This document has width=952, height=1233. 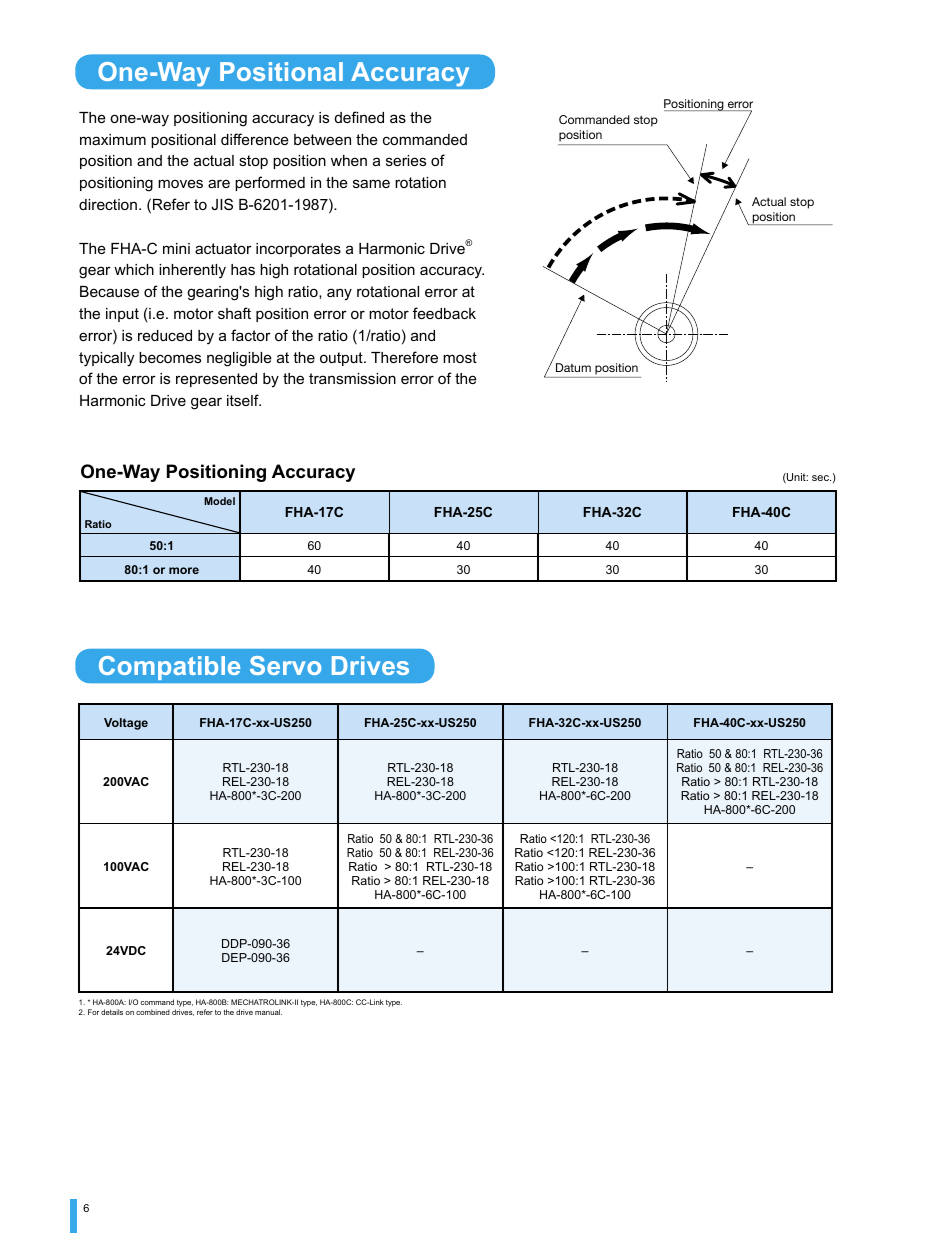 What do you see at coordinates (821, 478) in the document?
I see `sec` at bounding box center [821, 478].
